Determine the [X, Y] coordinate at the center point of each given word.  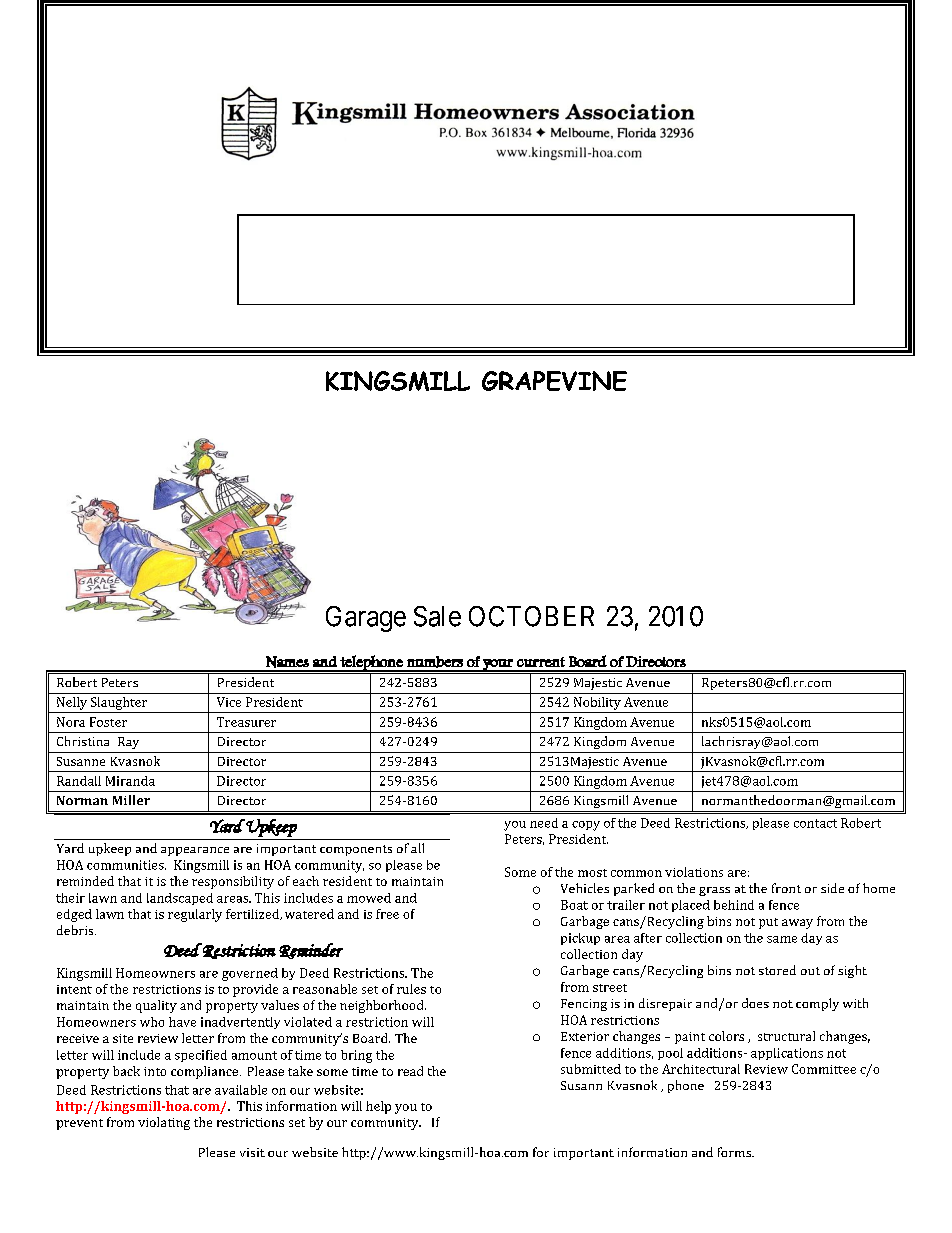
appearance [195, 851]
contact [815, 823]
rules [411, 989]
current [541, 662]
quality [156, 1006]
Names [287, 662]
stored [777, 970]
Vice [229, 702]
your [498, 665]
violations [694, 872]
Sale [437, 616]
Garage [366, 619]
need [544, 823]
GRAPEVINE [554, 381]
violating [164, 1123]
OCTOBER [531, 616]
